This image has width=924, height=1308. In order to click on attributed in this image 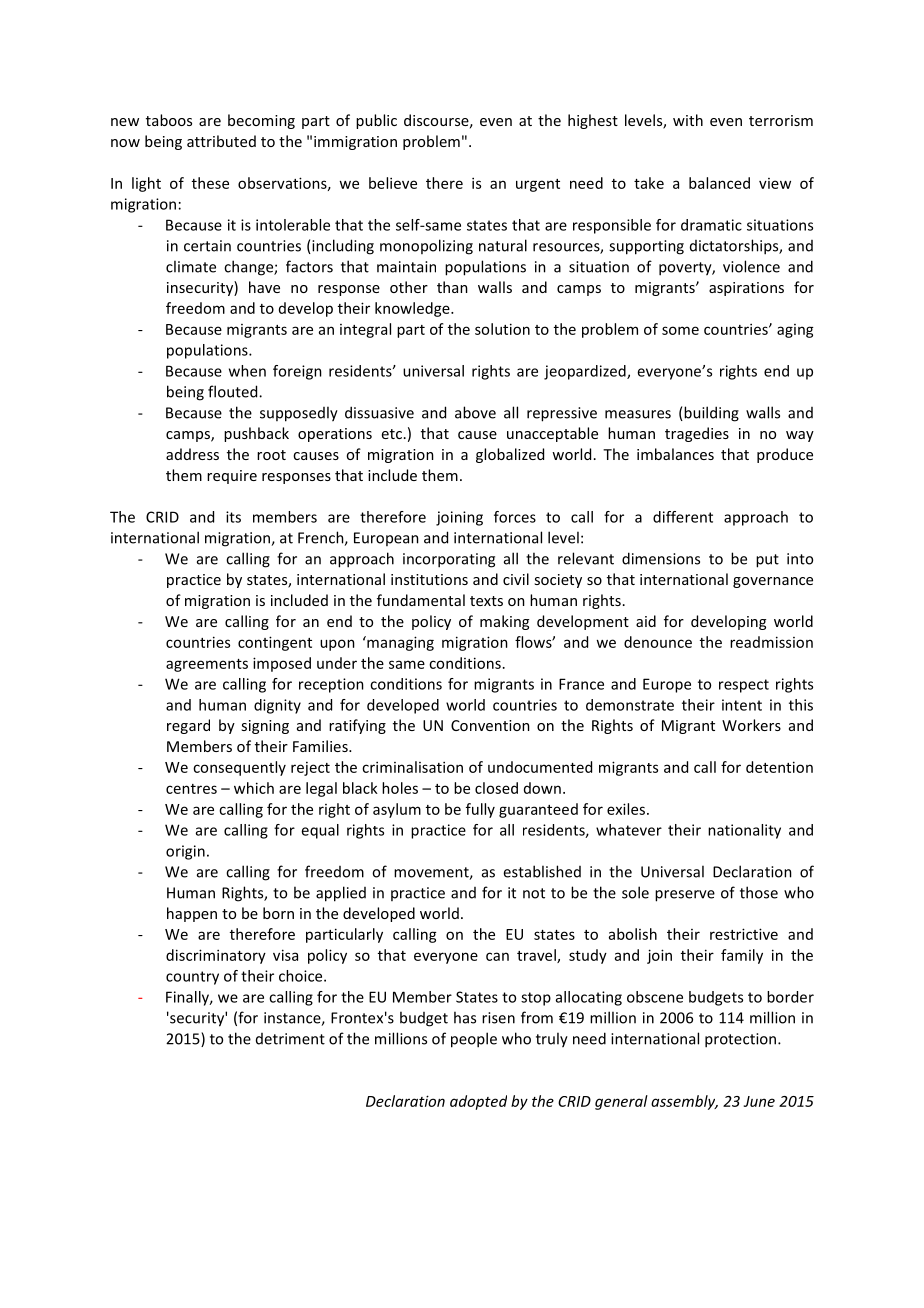, I will do `click(221, 141)`.
